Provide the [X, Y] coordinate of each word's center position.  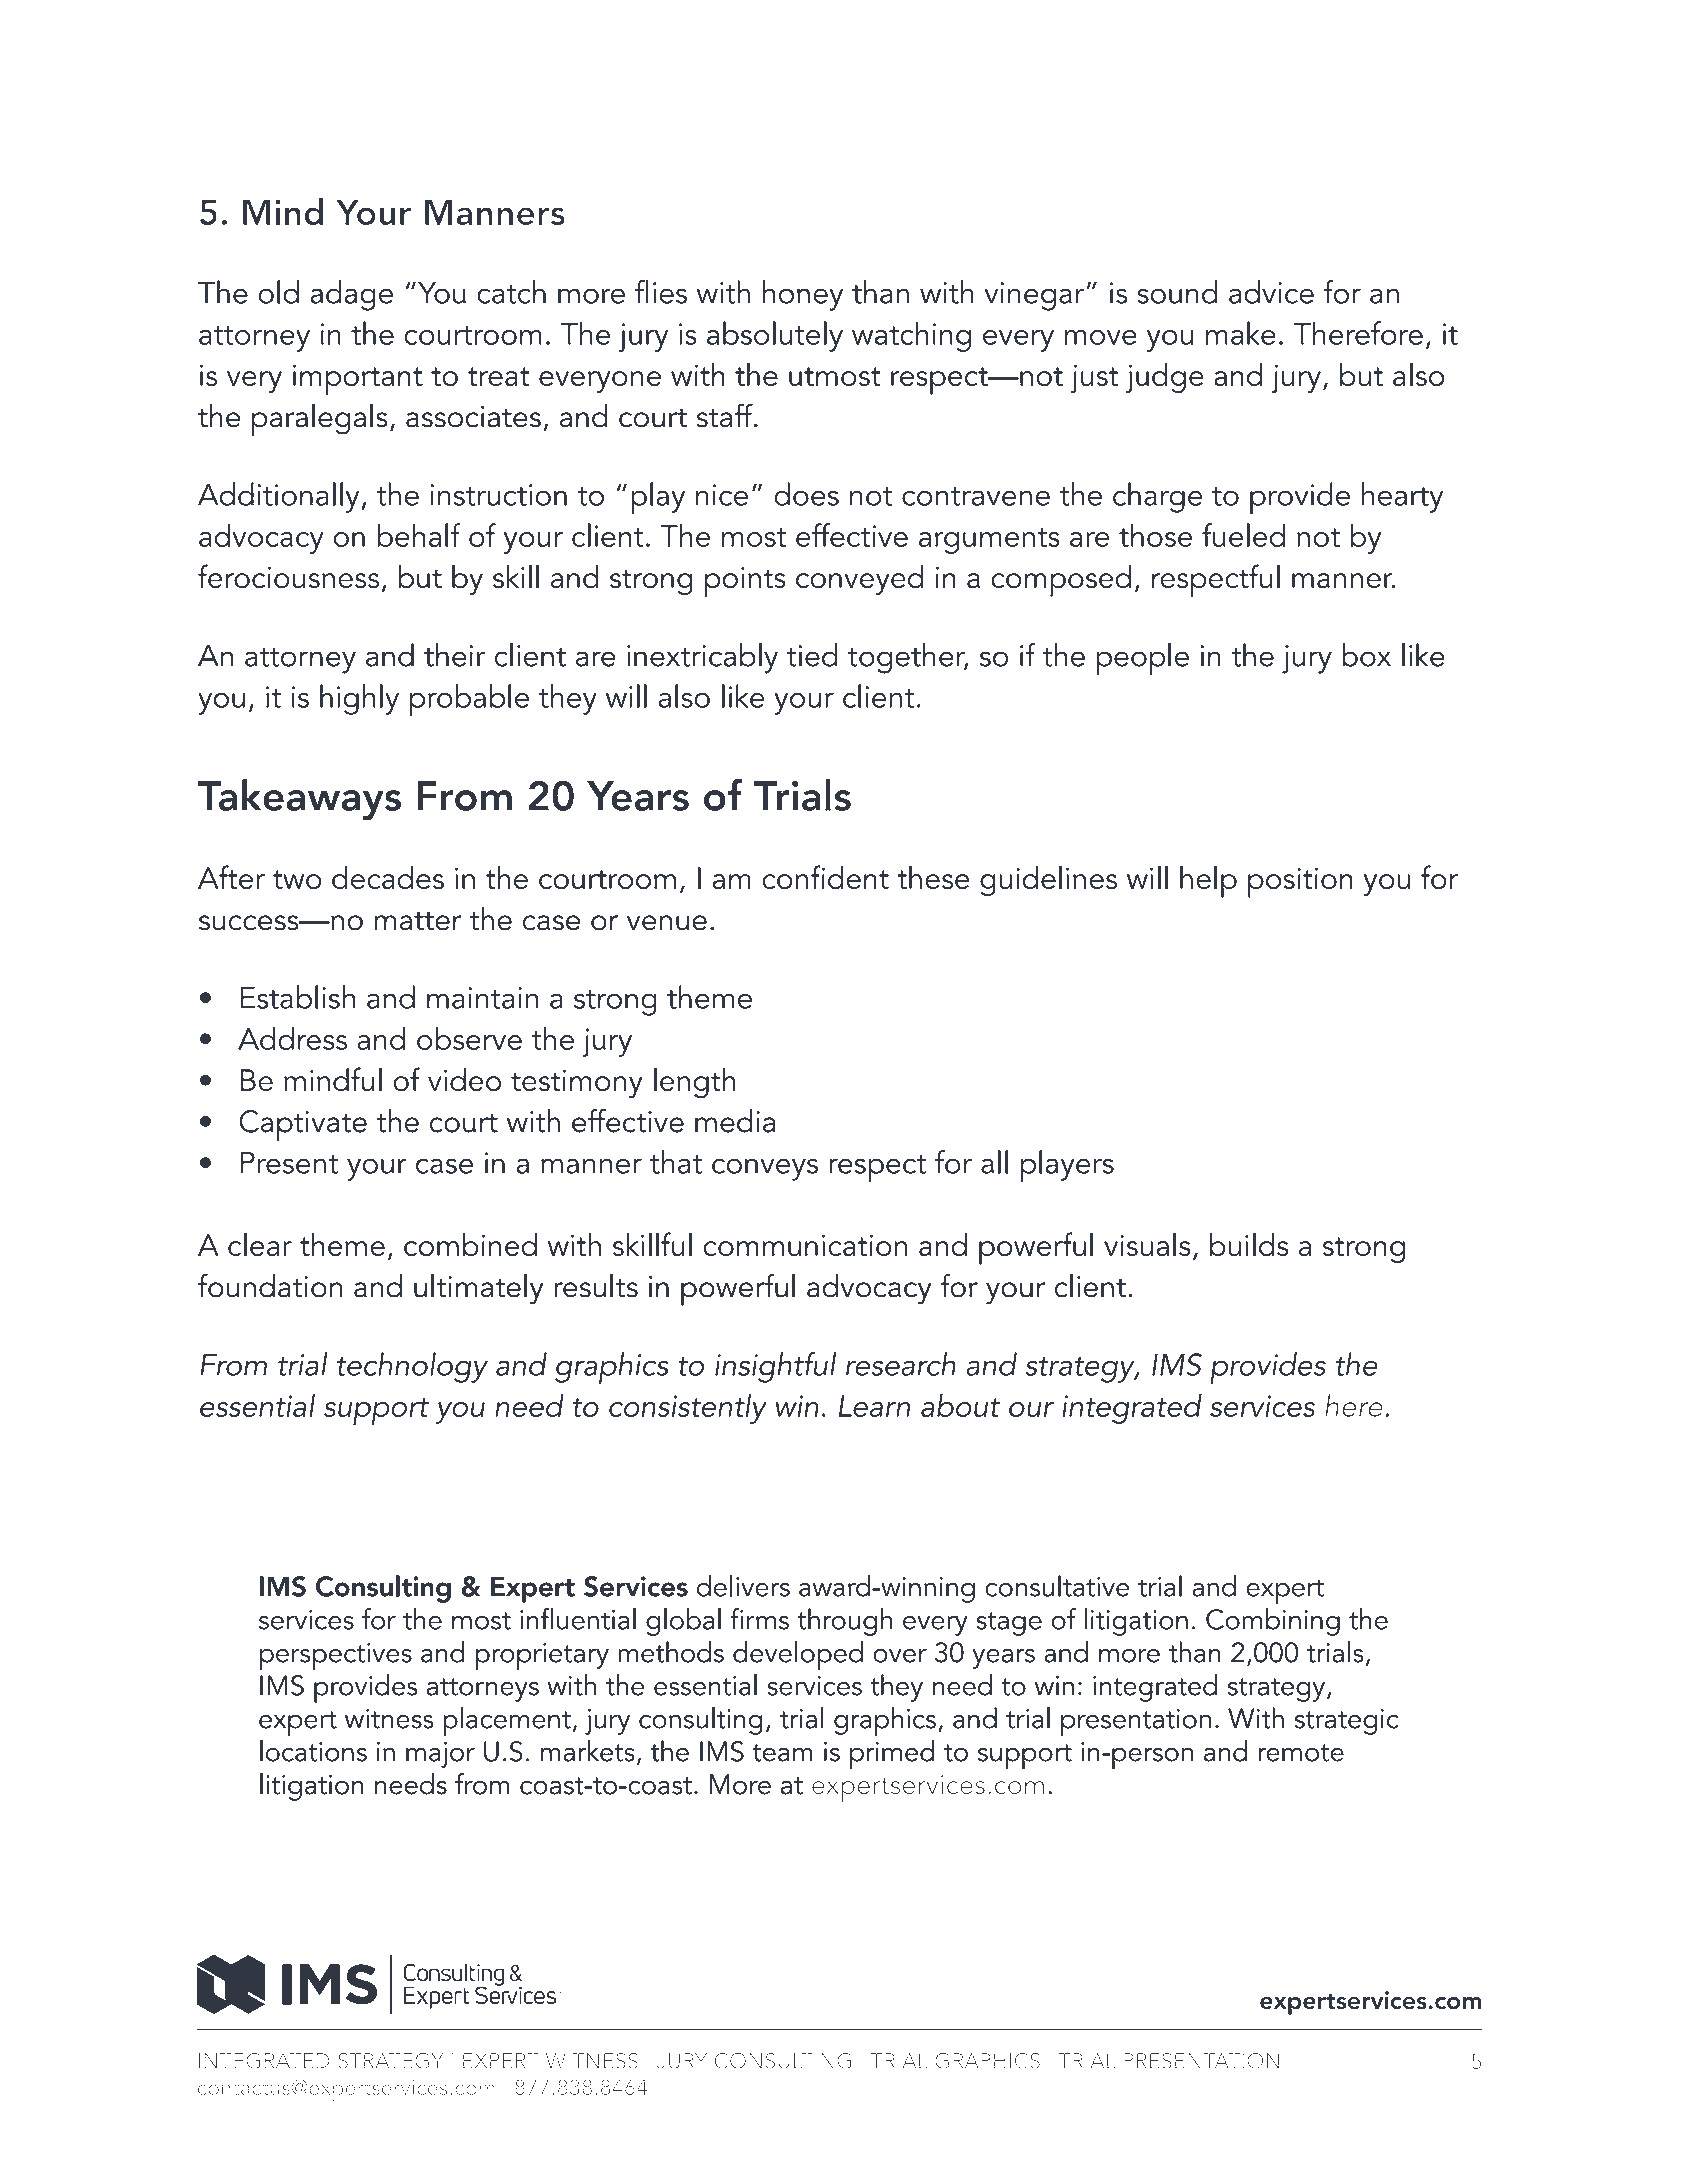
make [1241, 333]
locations [313, 1751]
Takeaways [299, 800]
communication [805, 1245]
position [1300, 882]
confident [825, 877]
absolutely [775, 336]
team [783, 1753]
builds [1249, 1244]
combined [470, 1244]
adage [351, 295]
